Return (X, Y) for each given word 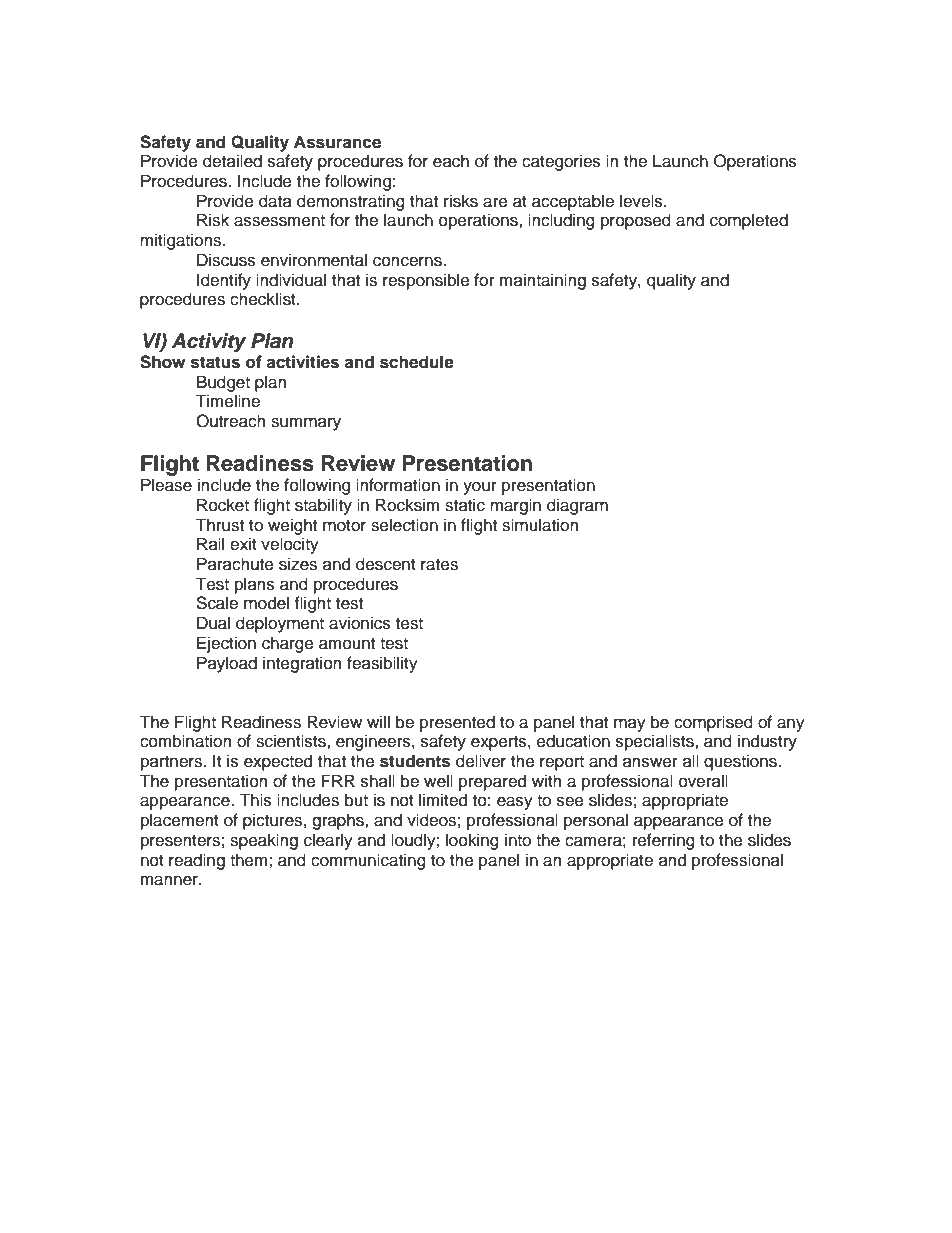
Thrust (220, 525)
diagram (577, 506)
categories (561, 162)
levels (642, 201)
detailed (232, 161)
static (465, 505)
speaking (264, 841)
